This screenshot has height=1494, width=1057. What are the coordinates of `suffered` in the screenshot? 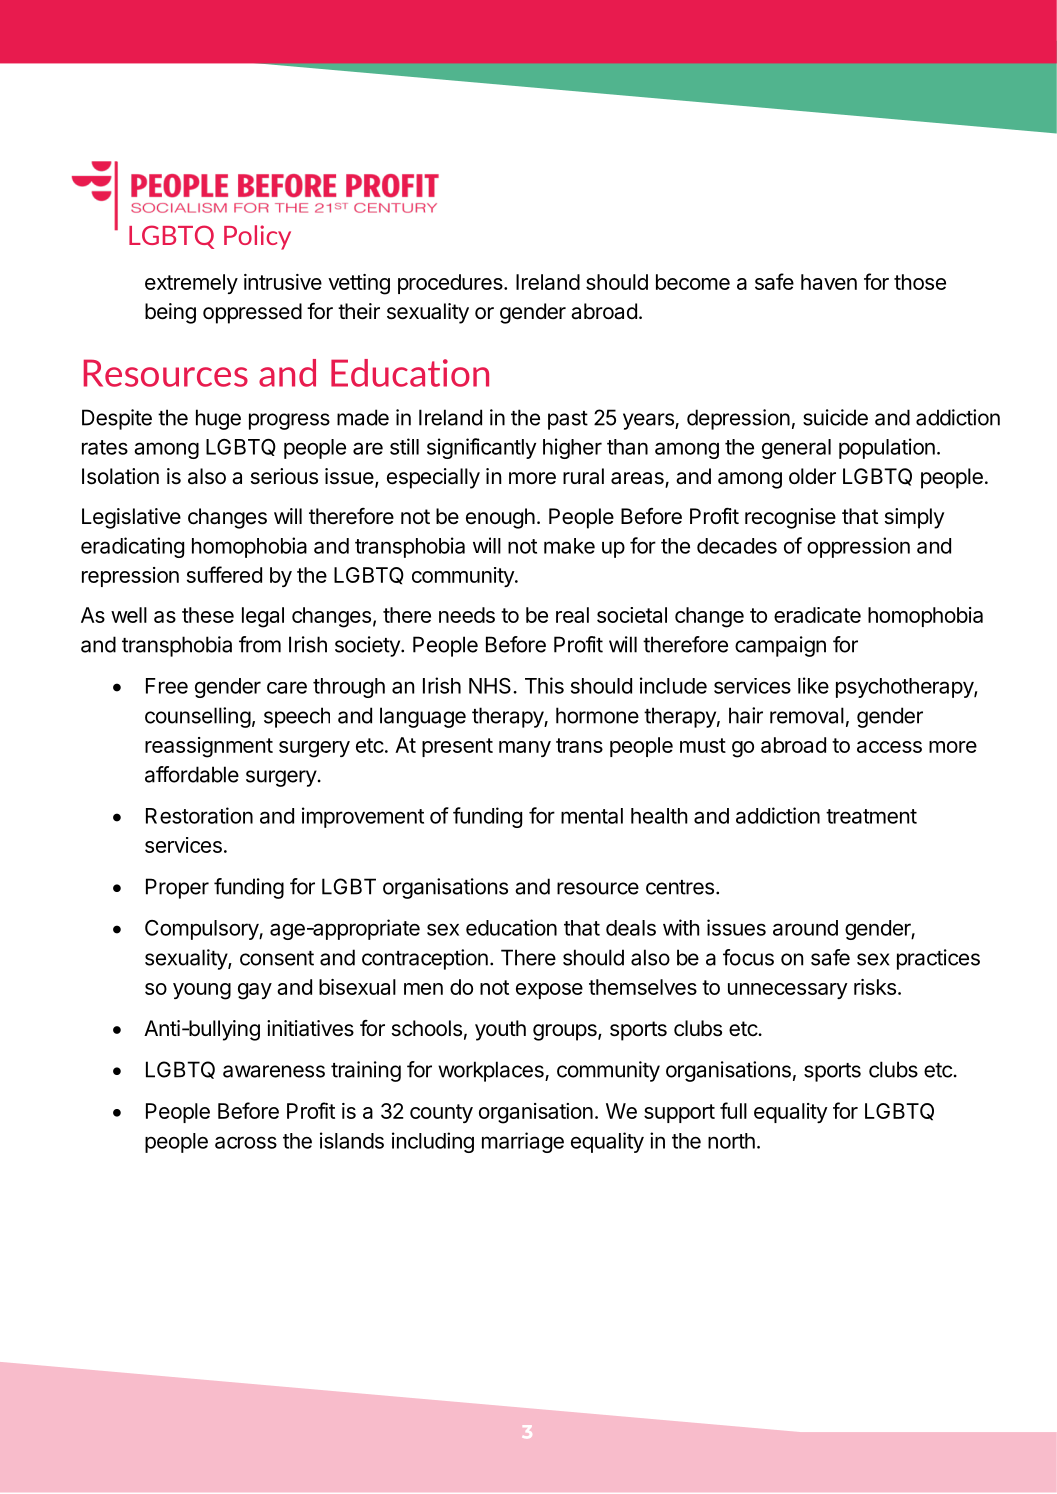 It's located at (224, 574).
